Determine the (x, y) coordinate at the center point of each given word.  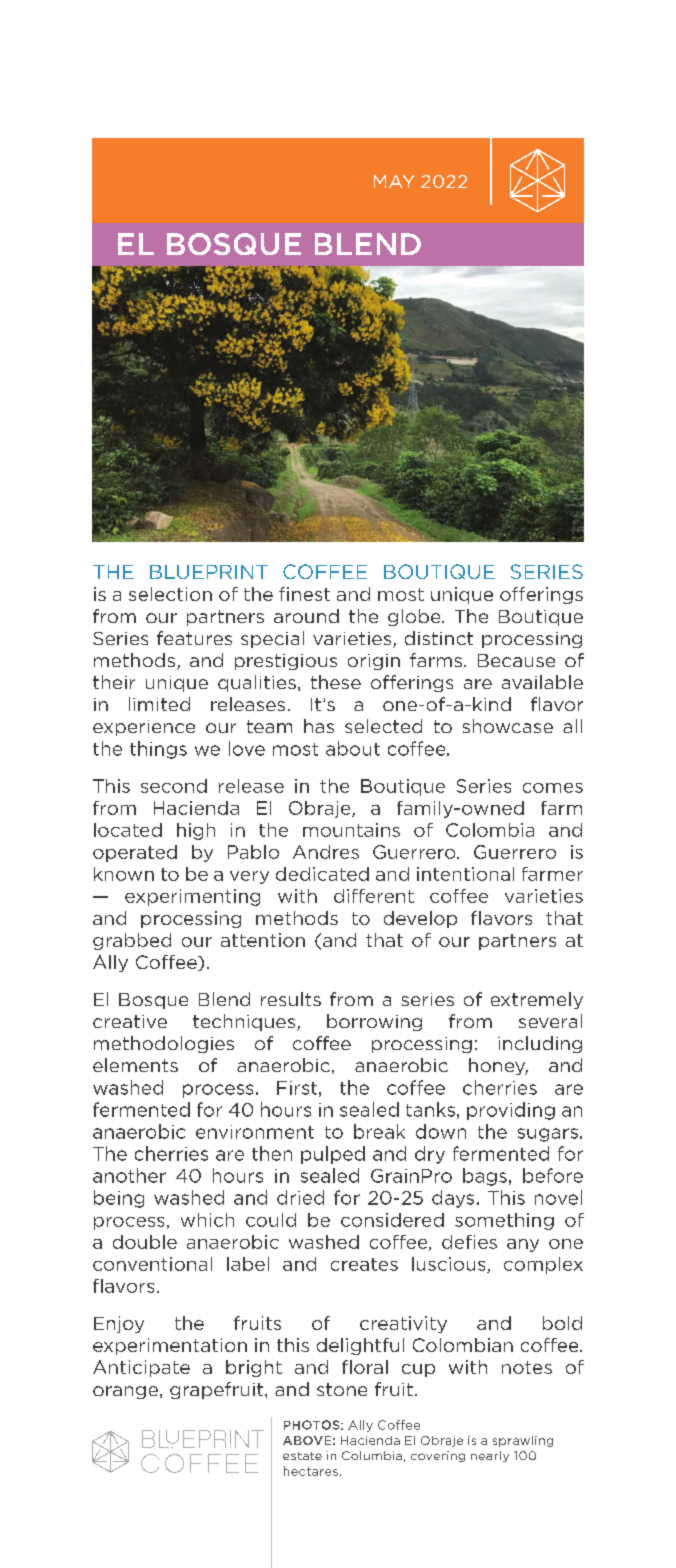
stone (342, 1389)
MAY (394, 181)
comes (553, 788)
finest (304, 594)
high (196, 831)
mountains (351, 830)
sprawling (523, 1441)
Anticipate (141, 1368)
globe (415, 617)
